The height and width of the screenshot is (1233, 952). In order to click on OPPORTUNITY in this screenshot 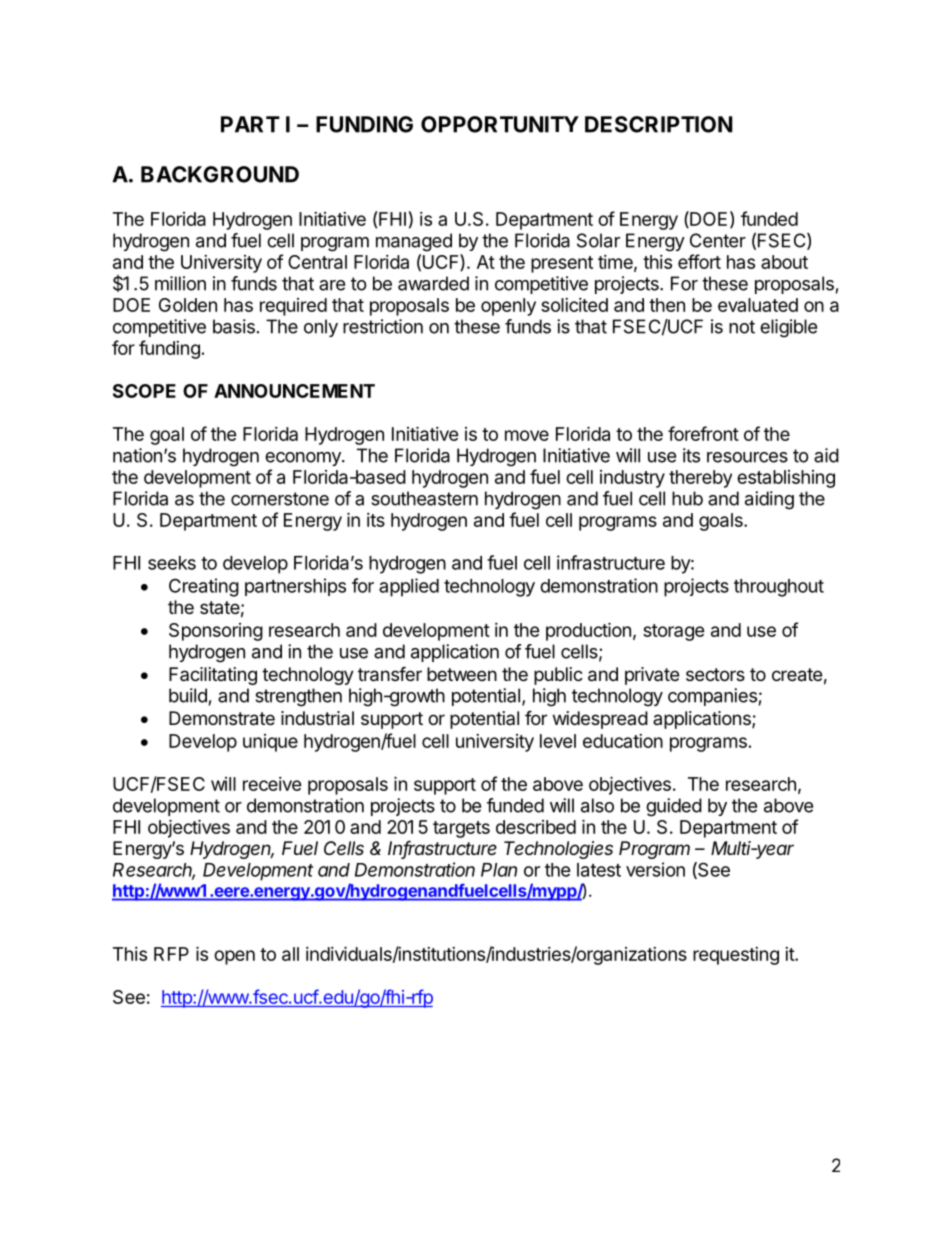, I will do `click(500, 124)`.
